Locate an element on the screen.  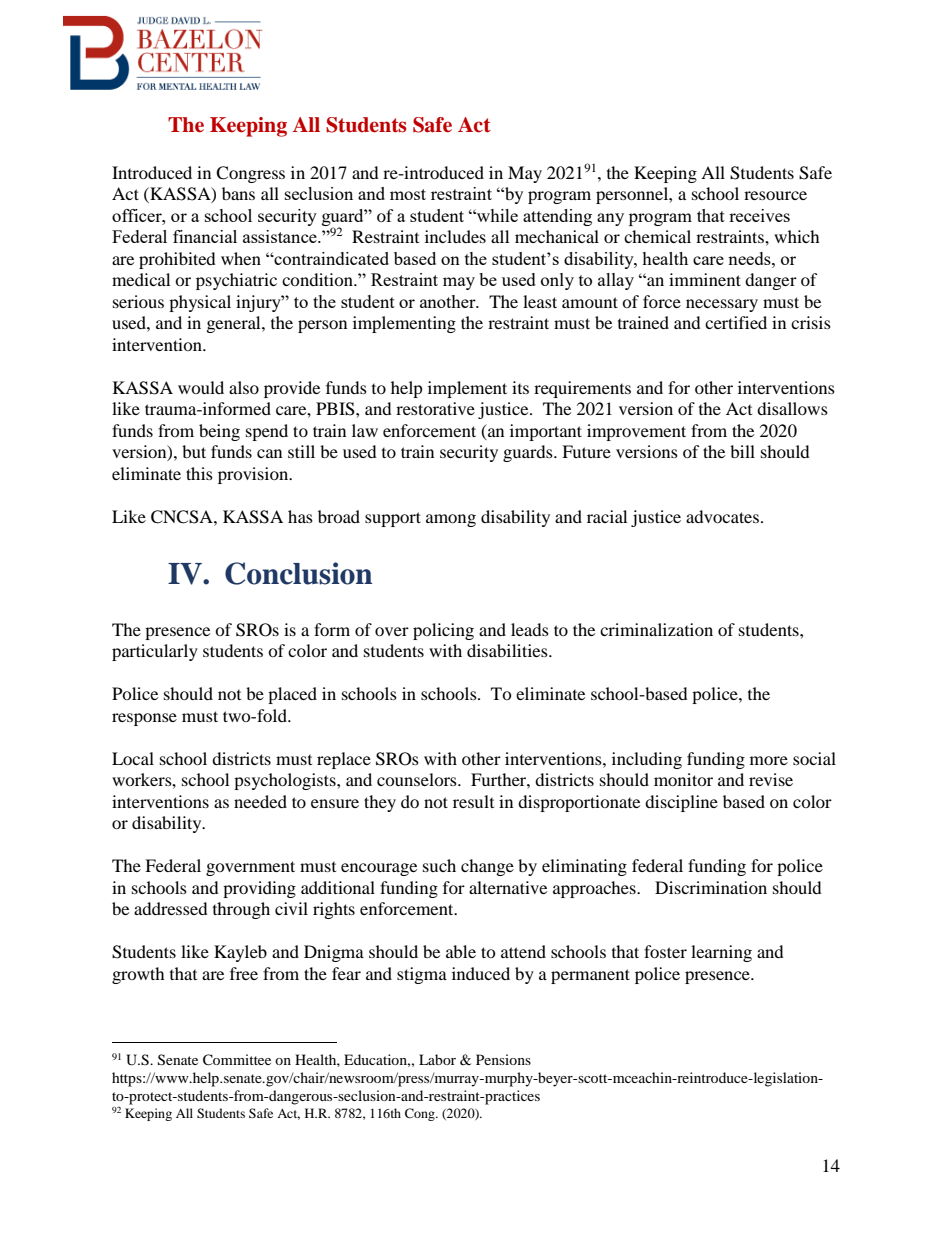
Pensions is located at coordinates (503, 1059).
